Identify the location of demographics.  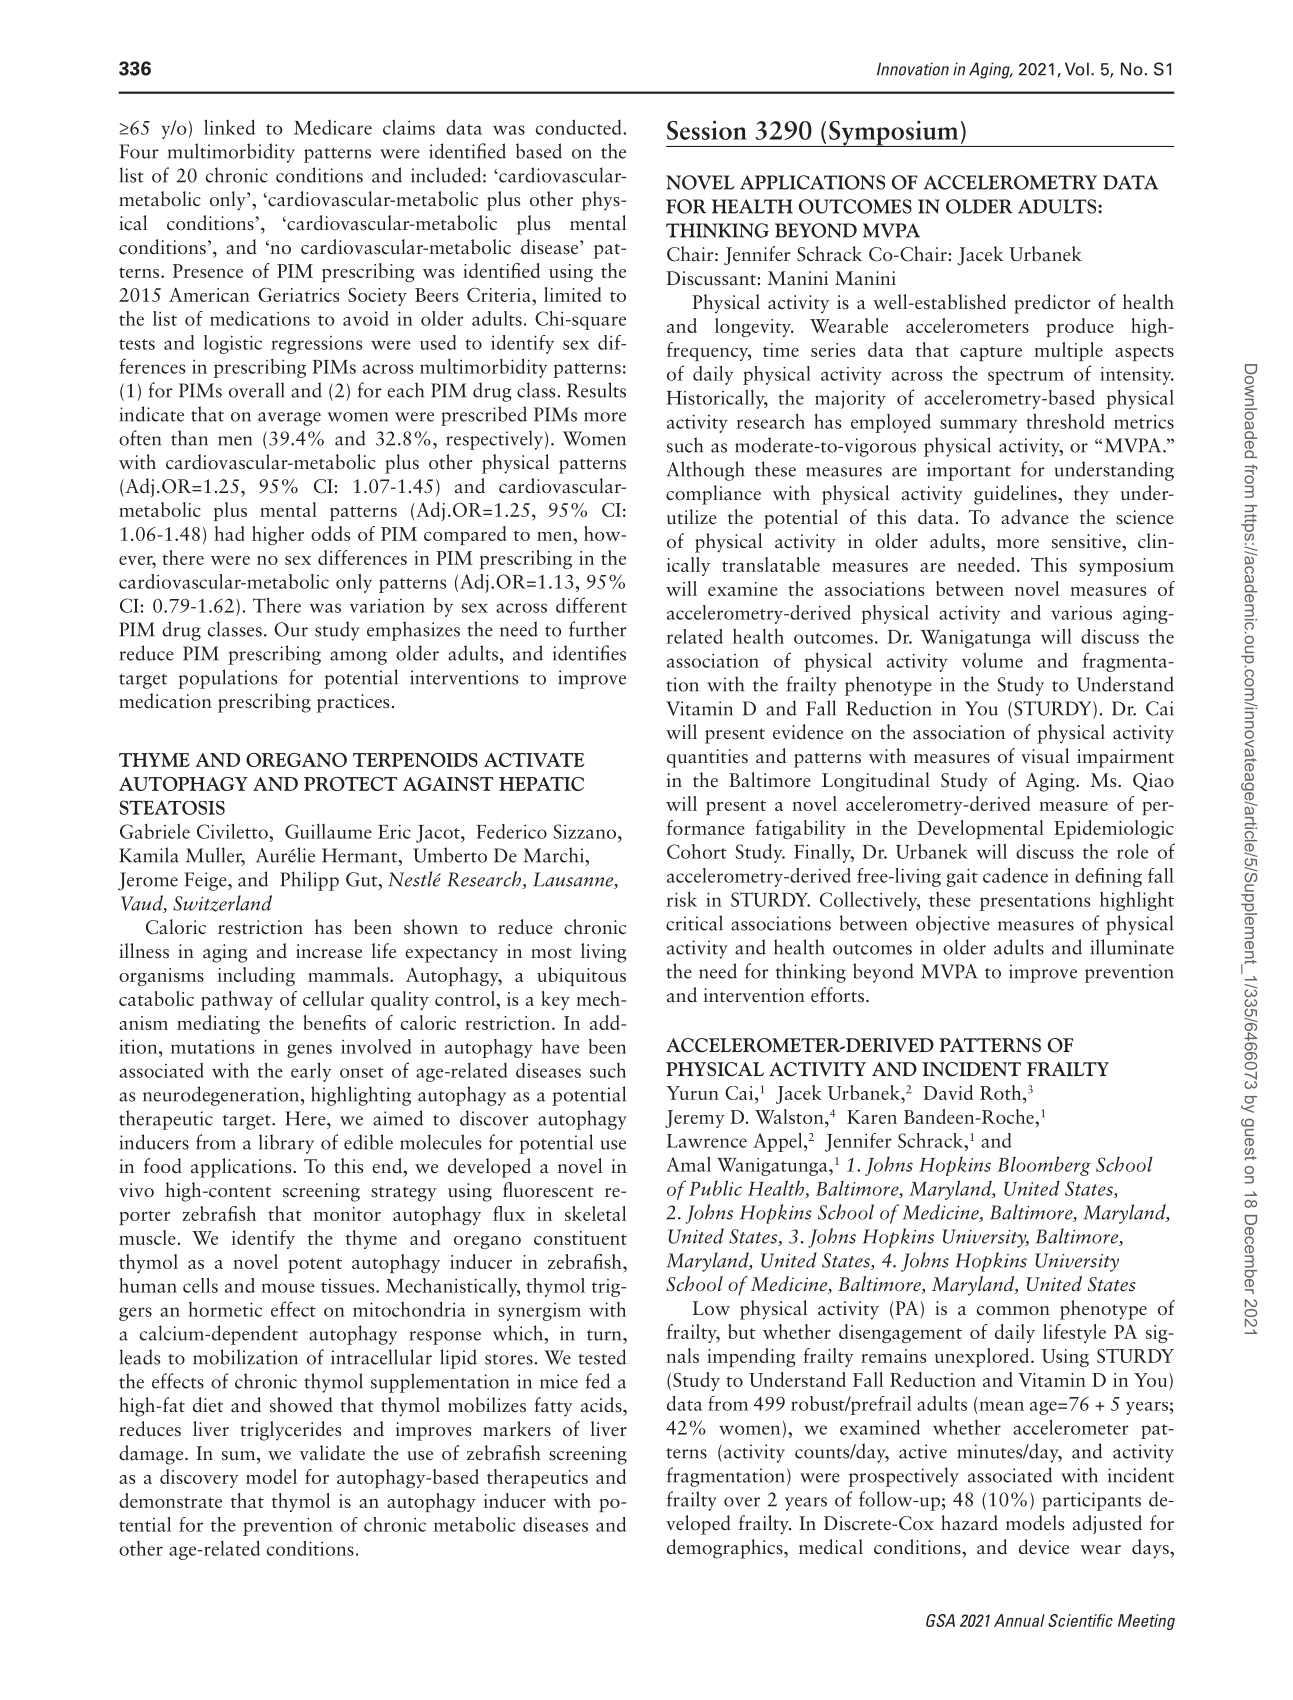
(726, 1549).
